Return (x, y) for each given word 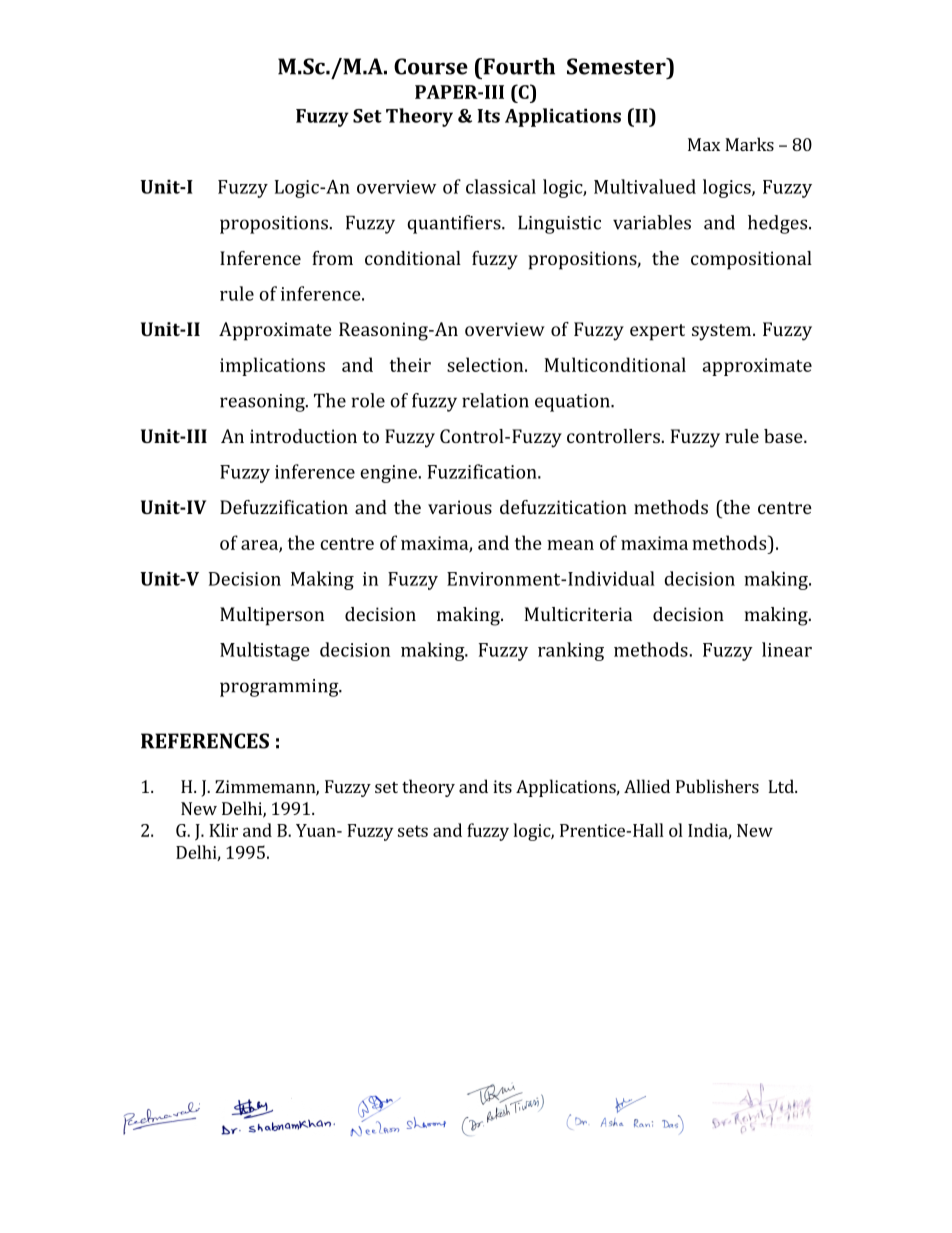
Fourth (518, 66)
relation (495, 400)
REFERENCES (205, 741)
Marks (749, 144)
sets (413, 831)
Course (431, 66)
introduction (303, 436)
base (784, 436)
